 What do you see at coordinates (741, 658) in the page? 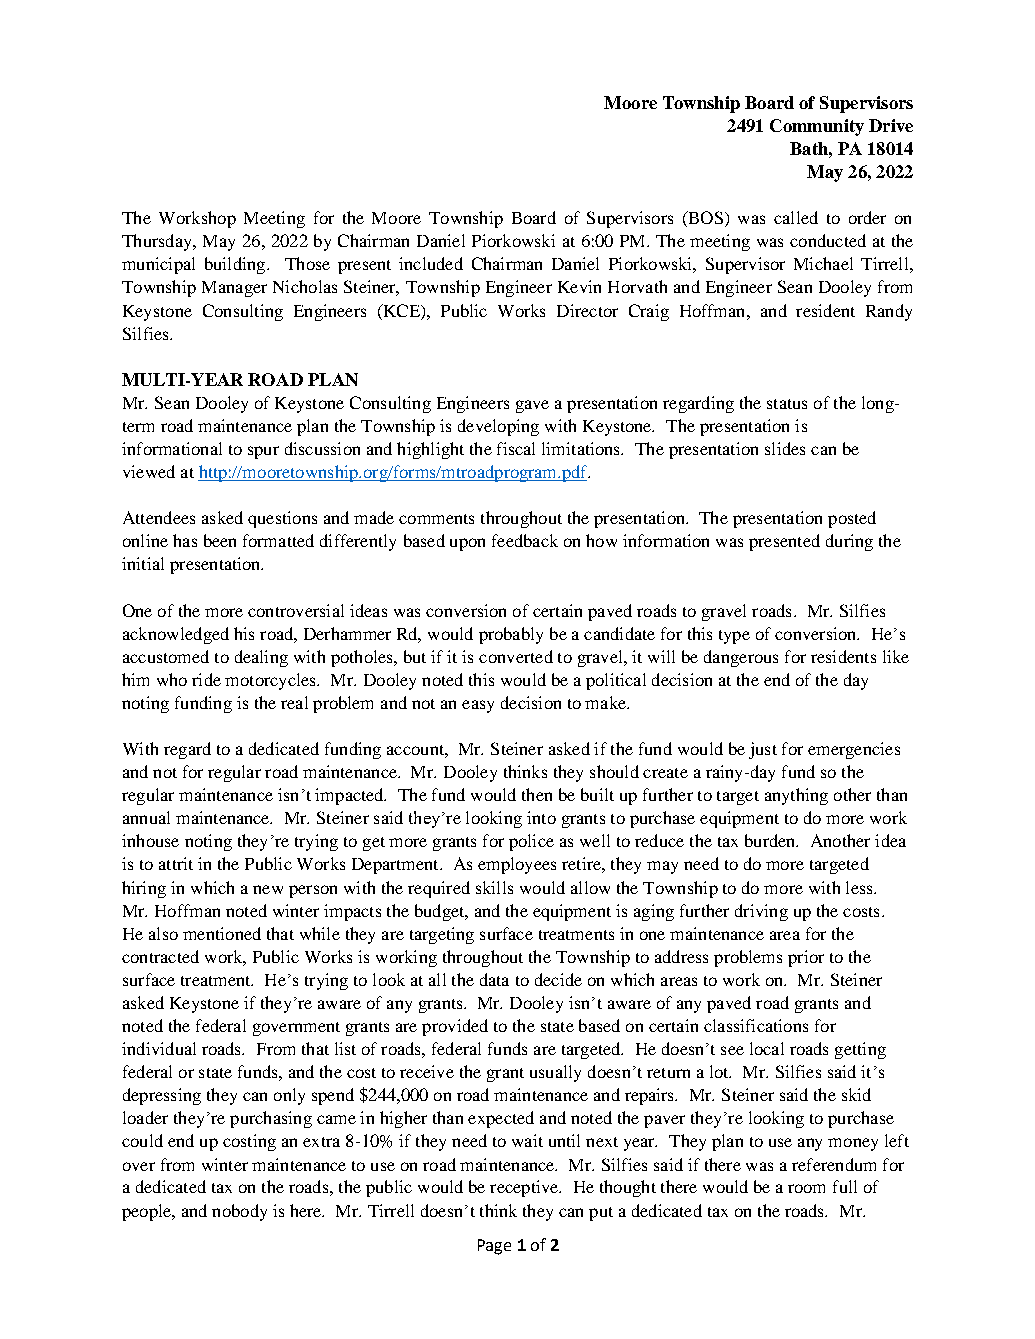
I see `dangerous` at bounding box center [741, 658].
